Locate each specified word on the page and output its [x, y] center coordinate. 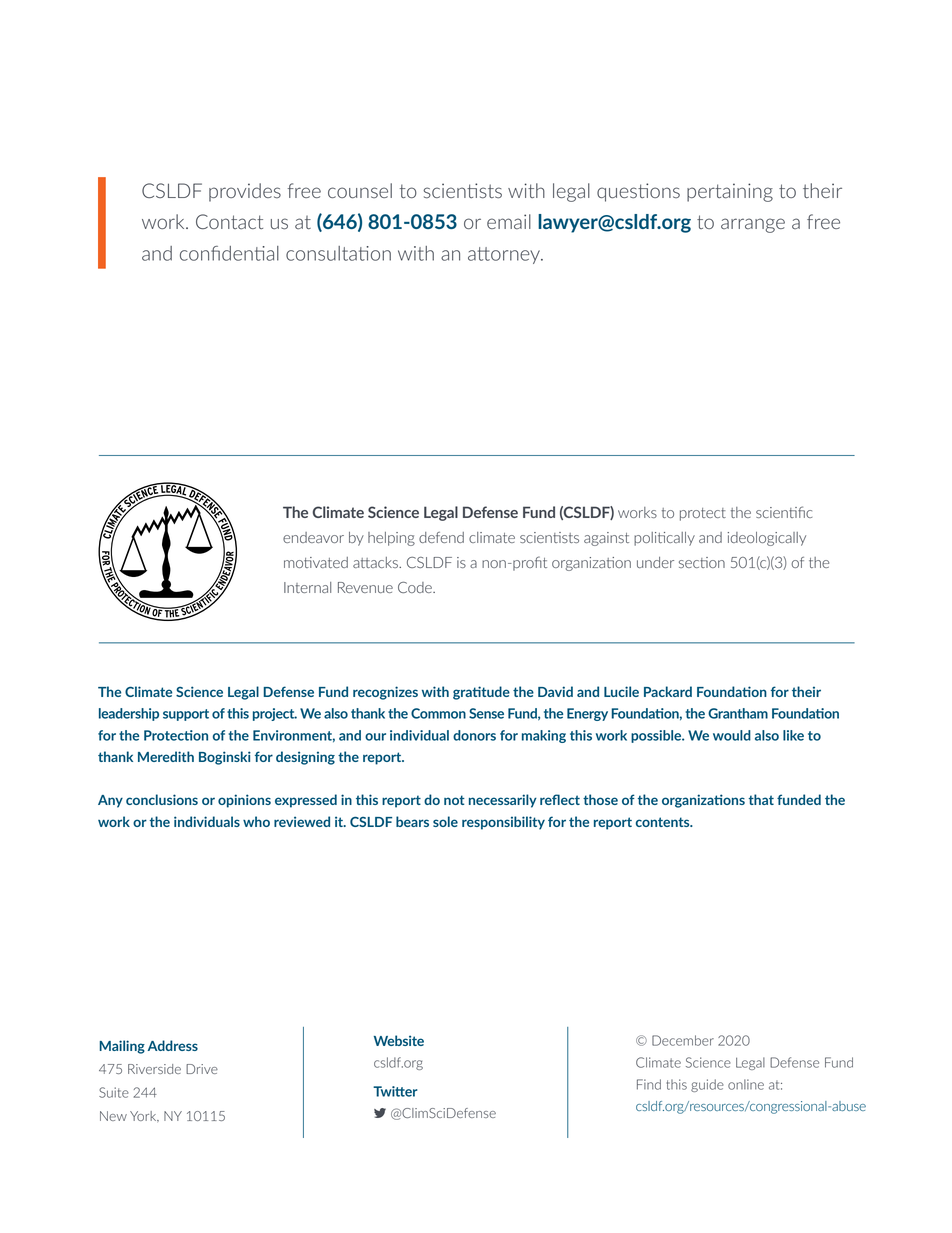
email [509, 221]
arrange [753, 225]
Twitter [395, 1091]
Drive [202, 1069]
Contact [229, 221]
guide [707, 1085]
